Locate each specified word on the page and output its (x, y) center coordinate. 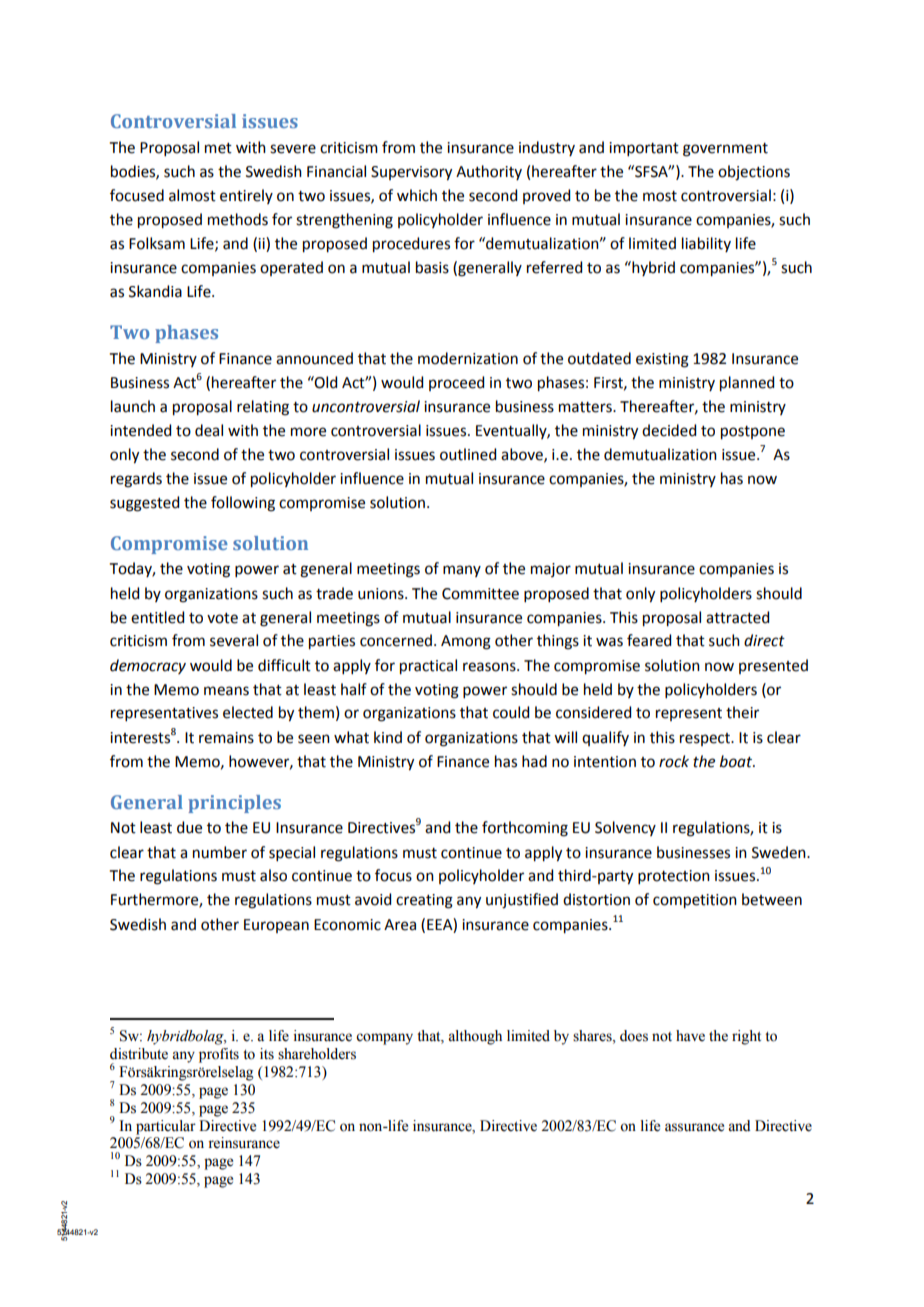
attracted (737, 617)
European (276, 926)
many (462, 571)
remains (226, 738)
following (243, 504)
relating (263, 408)
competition (695, 901)
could (511, 712)
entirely (246, 196)
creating (424, 901)
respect (706, 739)
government (725, 150)
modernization (468, 358)
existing (662, 360)
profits (219, 1055)
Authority (489, 172)
